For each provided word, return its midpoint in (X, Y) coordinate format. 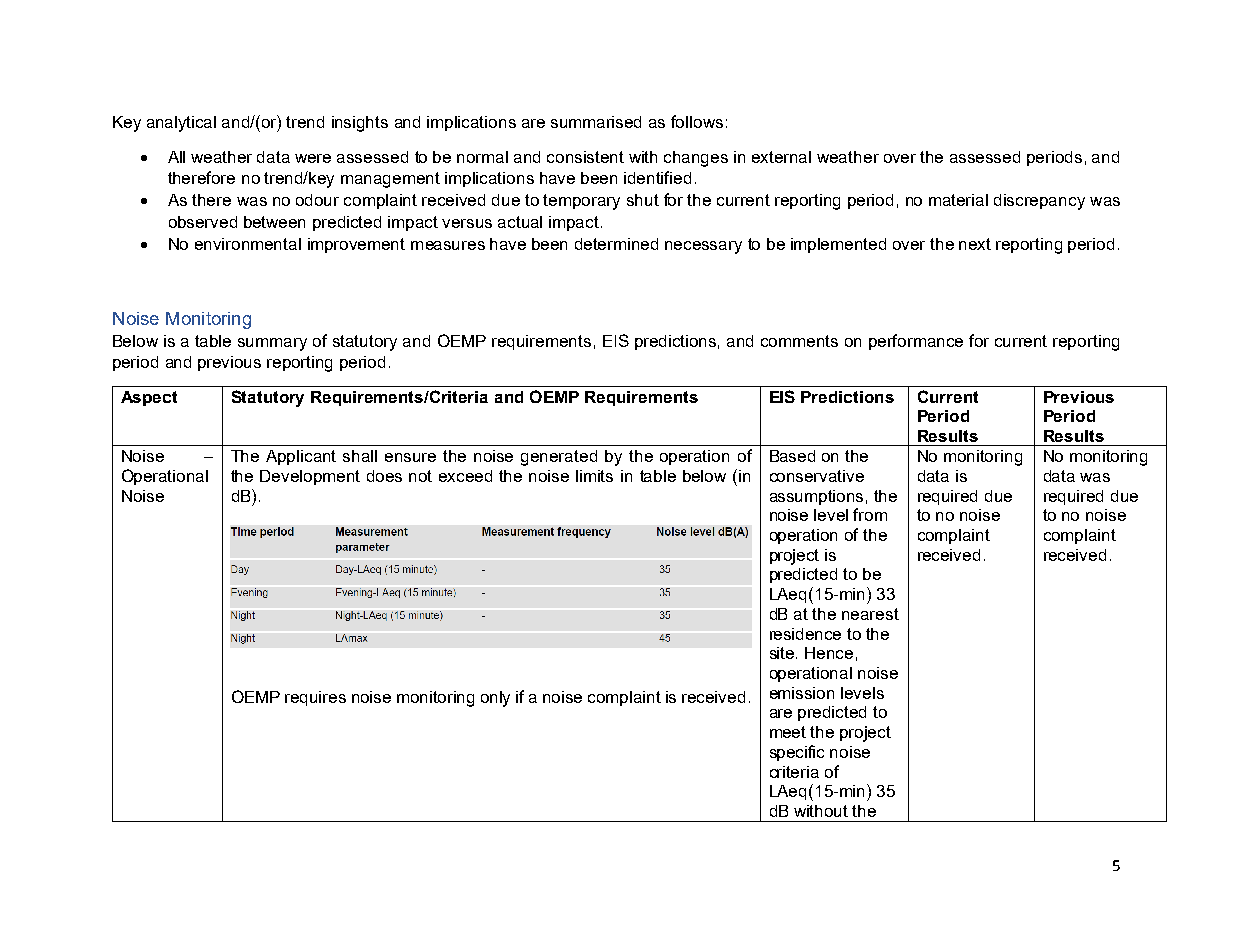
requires (315, 698)
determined (616, 244)
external (781, 157)
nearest (870, 614)
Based (792, 456)
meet (788, 732)
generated (559, 458)
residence (805, 634)
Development (310, 477)
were (313, 158)
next (975, 244)
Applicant (301, 457)
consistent (585, 157)
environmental (248, 244)
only (495, 699)
